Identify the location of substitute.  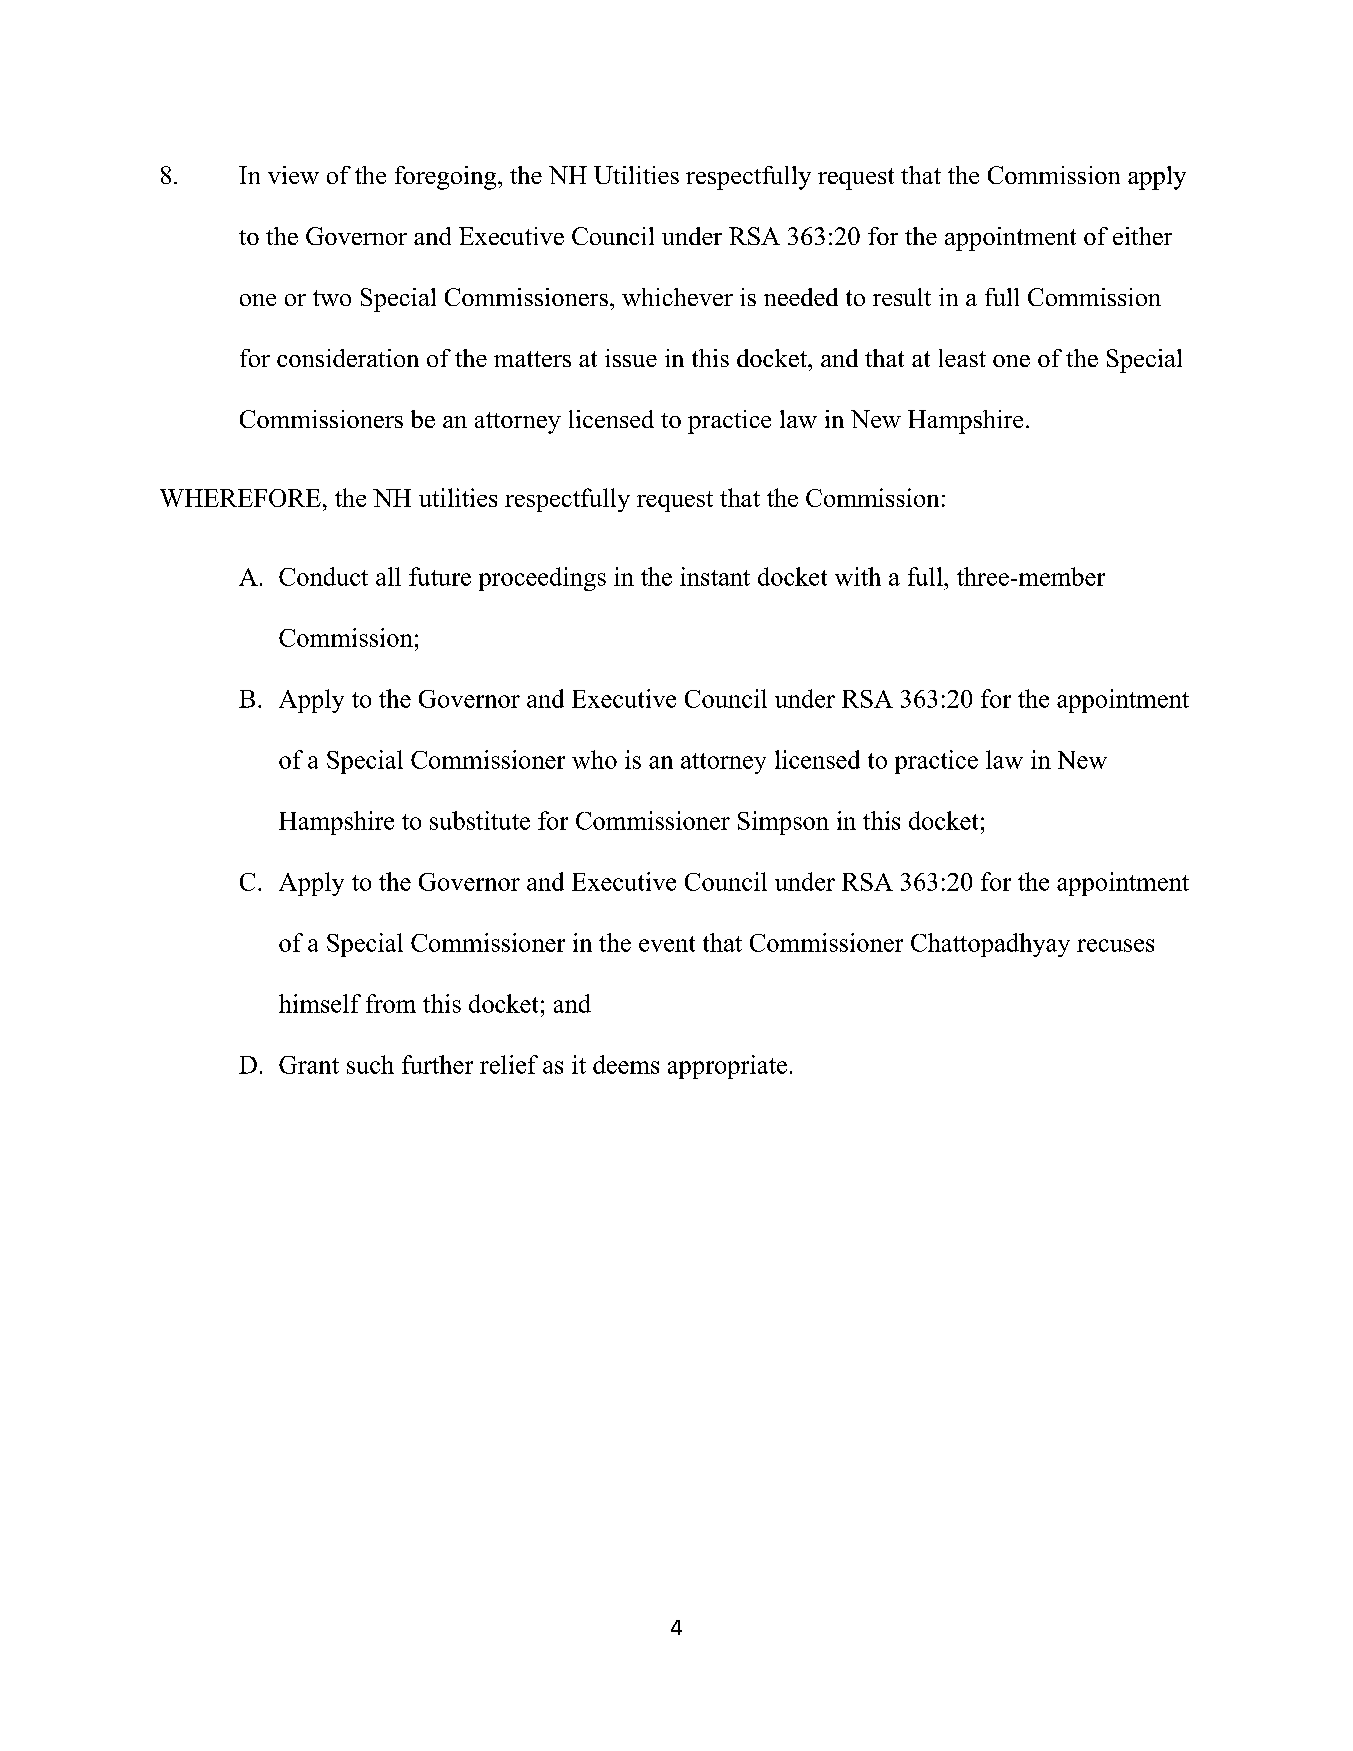
(480, 820).
